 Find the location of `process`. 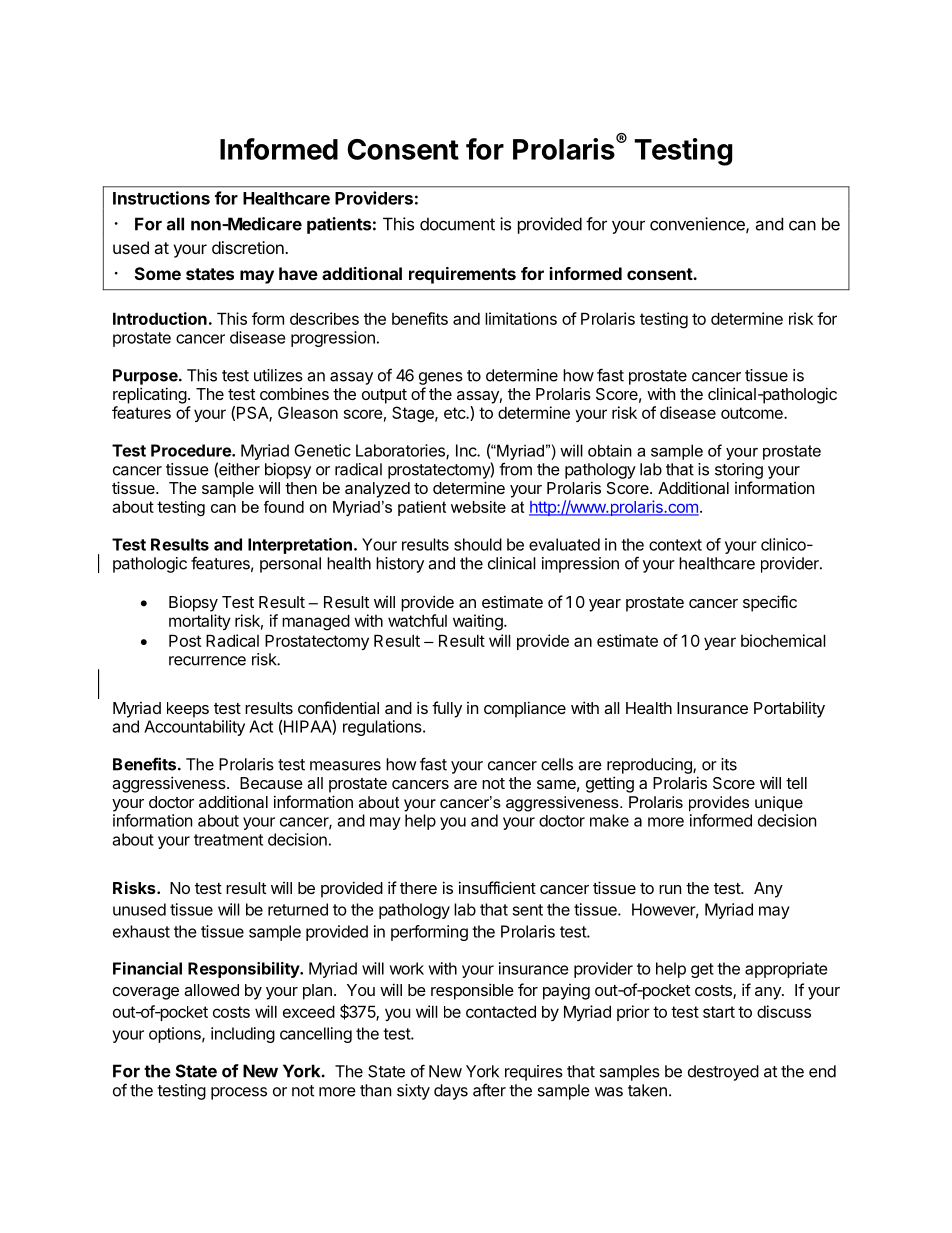

process is located at coordinates (239, 1093).
